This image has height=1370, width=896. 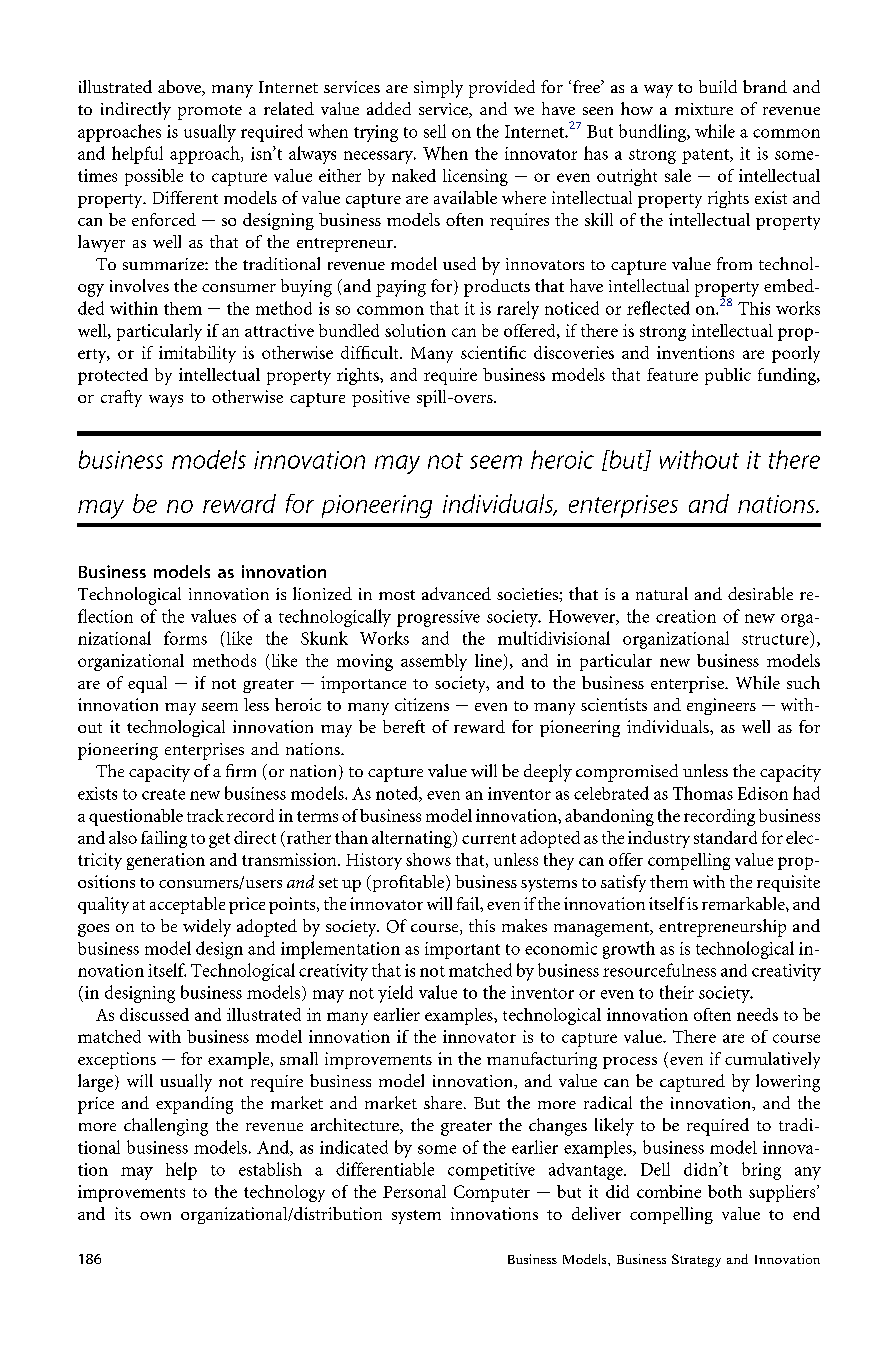 What do you see at coordinates (704, 109) in the image?
I see `mixture` at bounding box center [704, 109].
